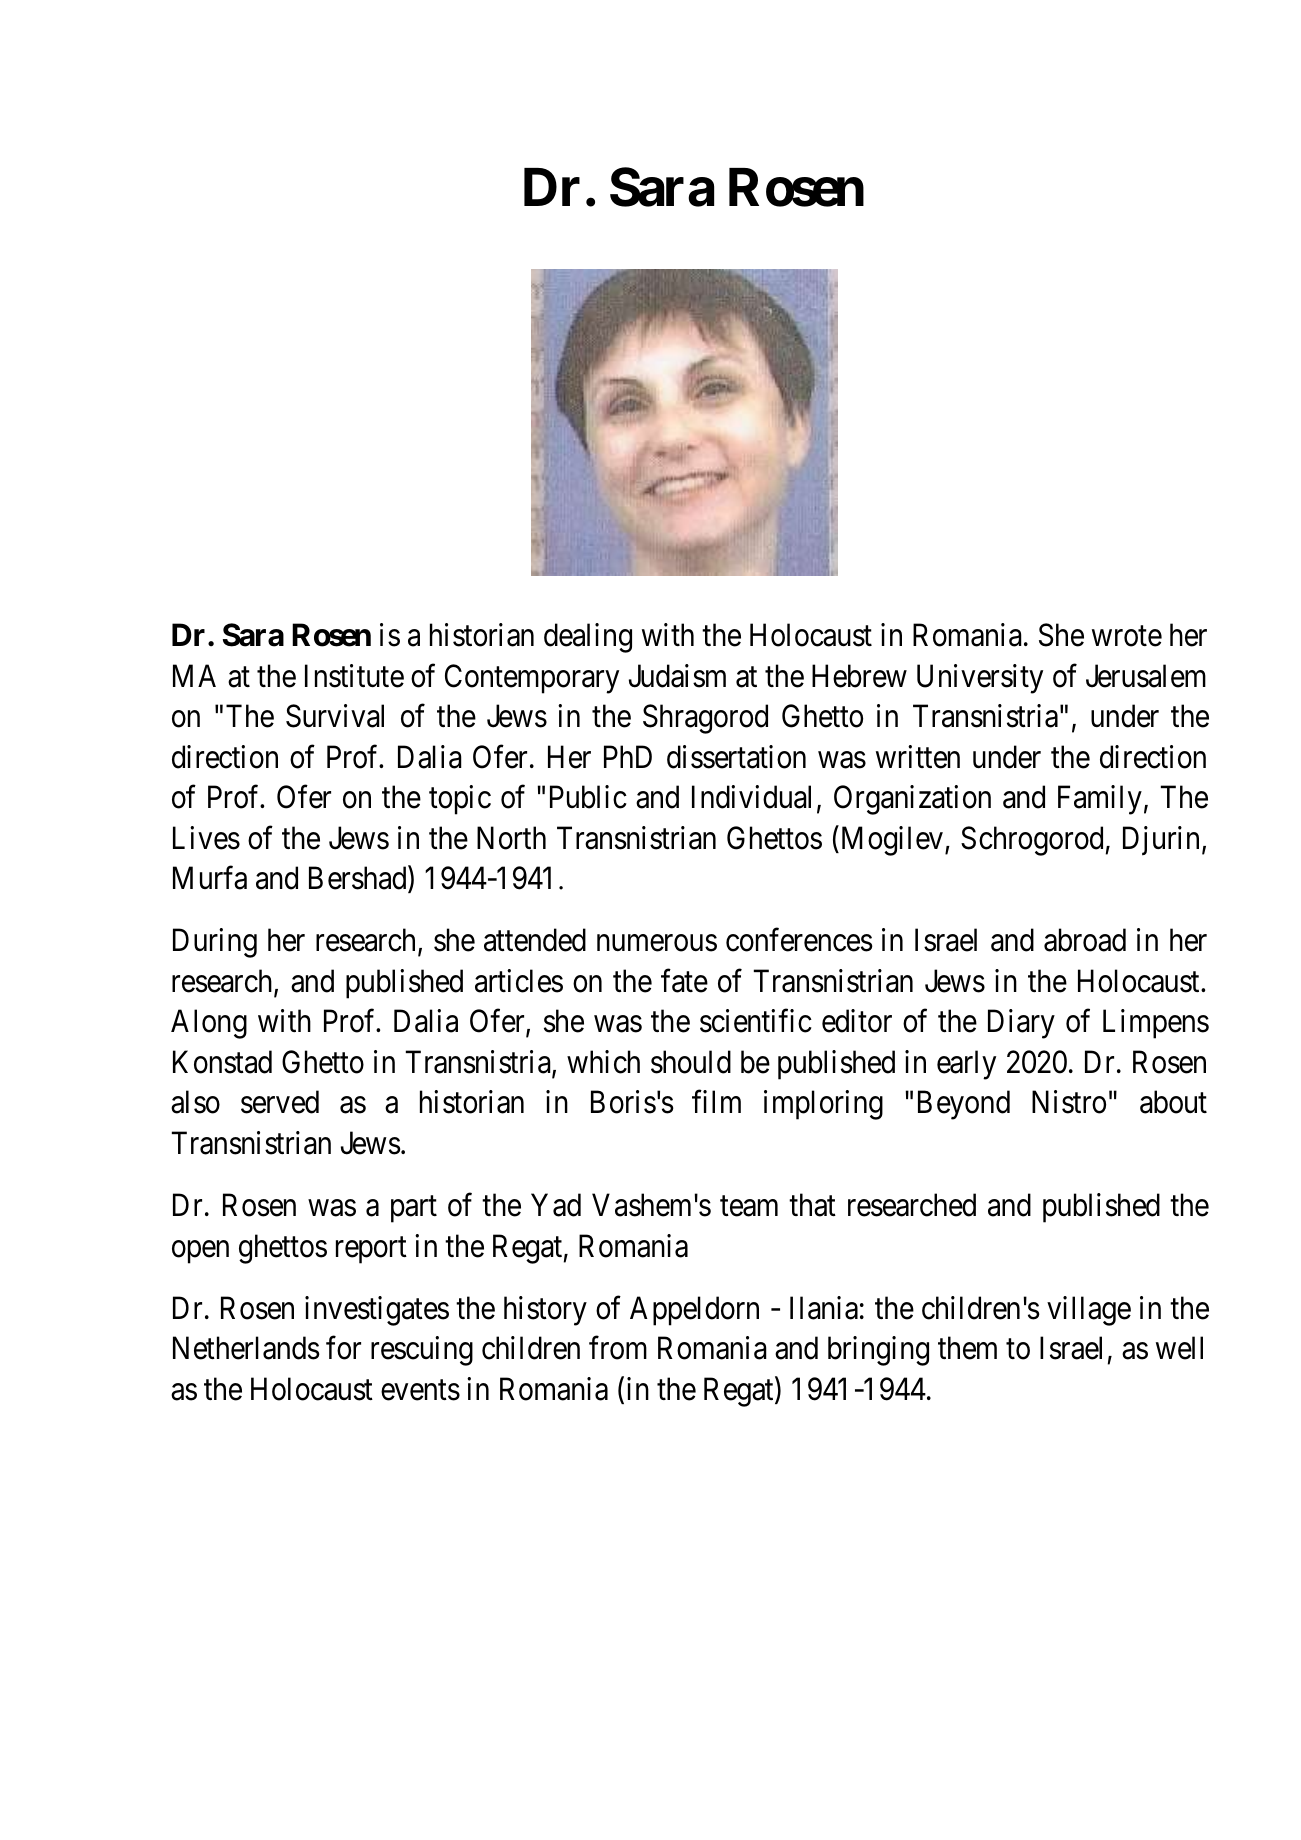 The width and height of the image is (1301, 1840). I want to click on Beyond, so click(964, 1105).
